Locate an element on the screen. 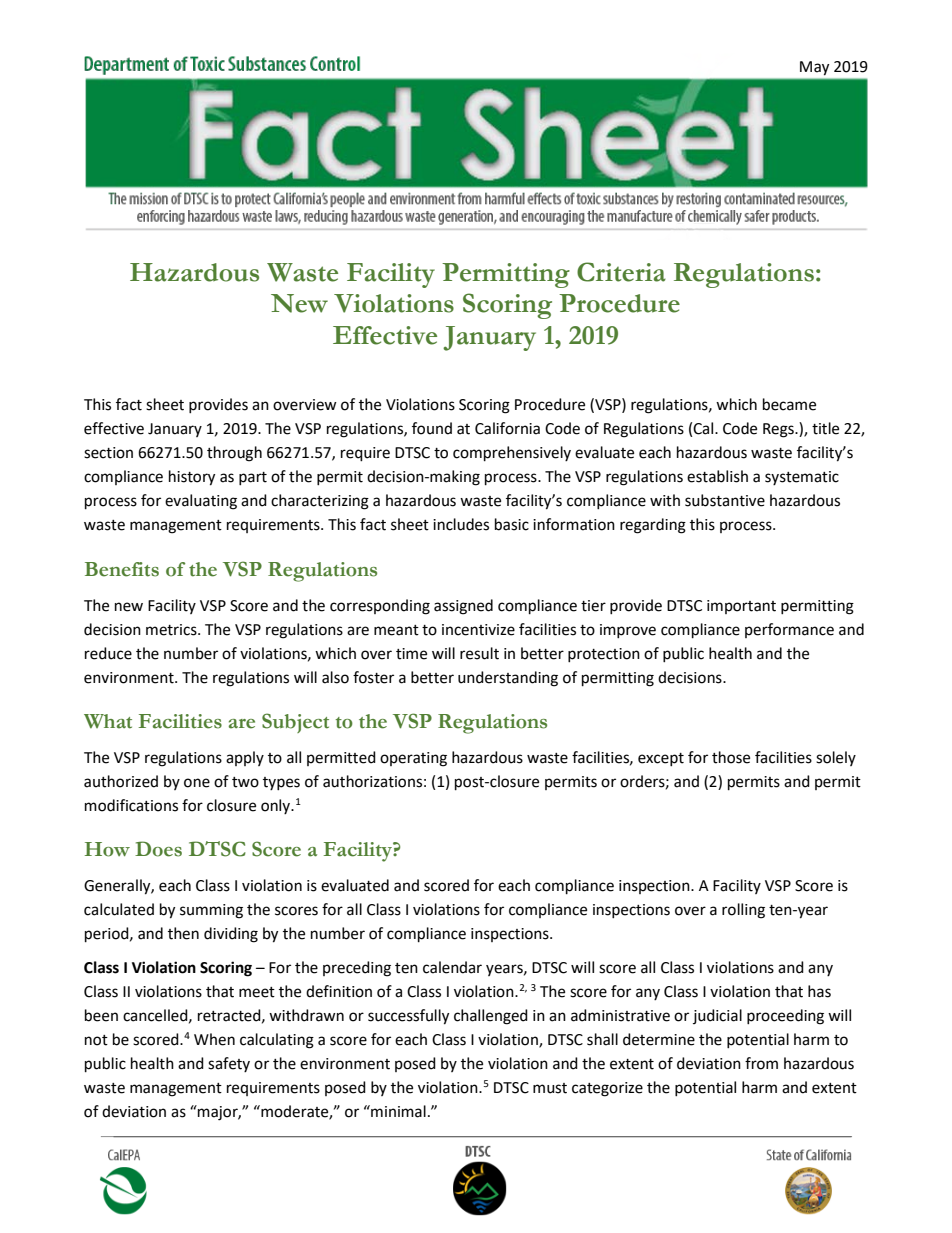 This screenshot has height=1233, width=952. became is located at coordinates (789, 404).
